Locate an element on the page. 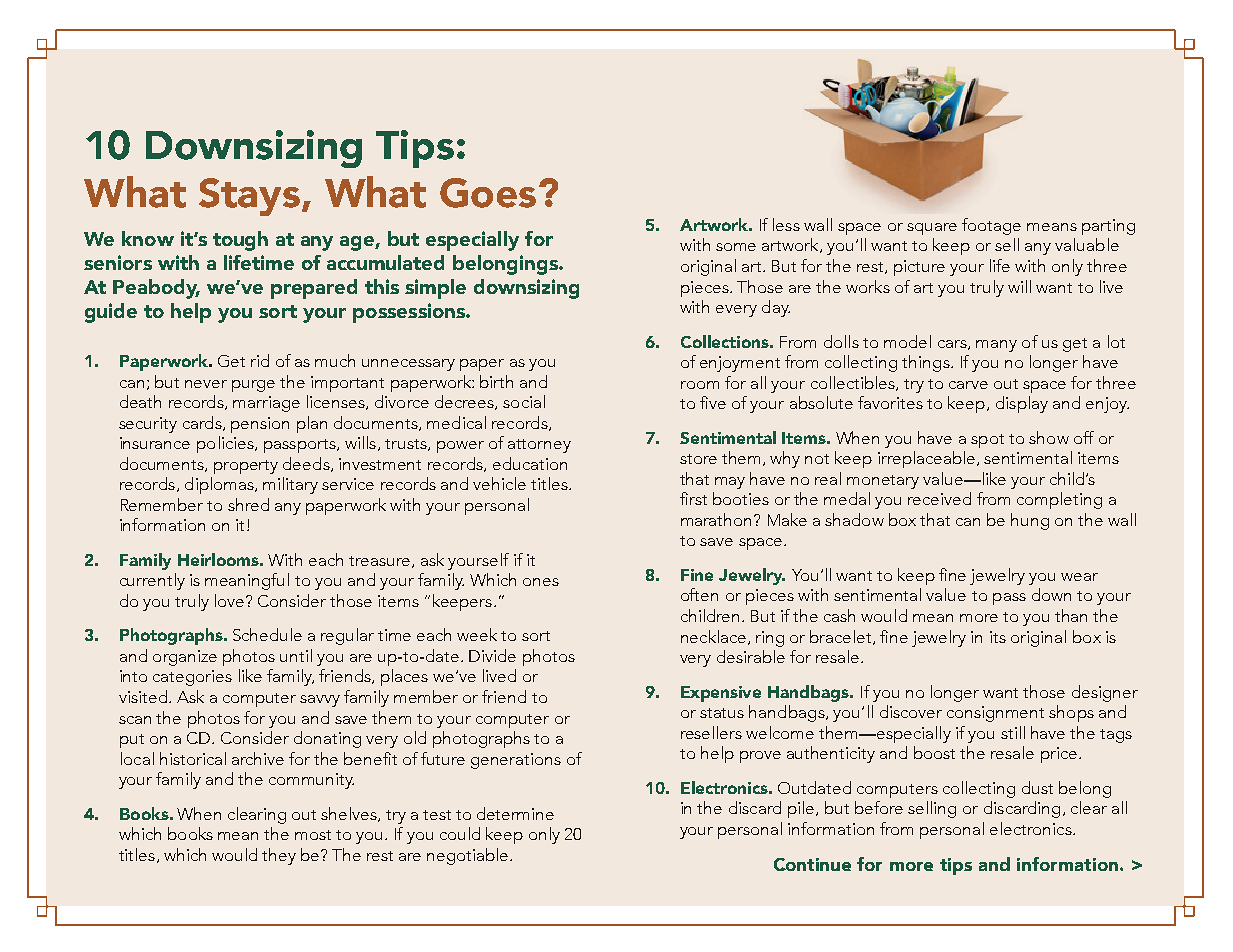 This page has height=952, width=1233. week is located at coordinates (477, 634).
